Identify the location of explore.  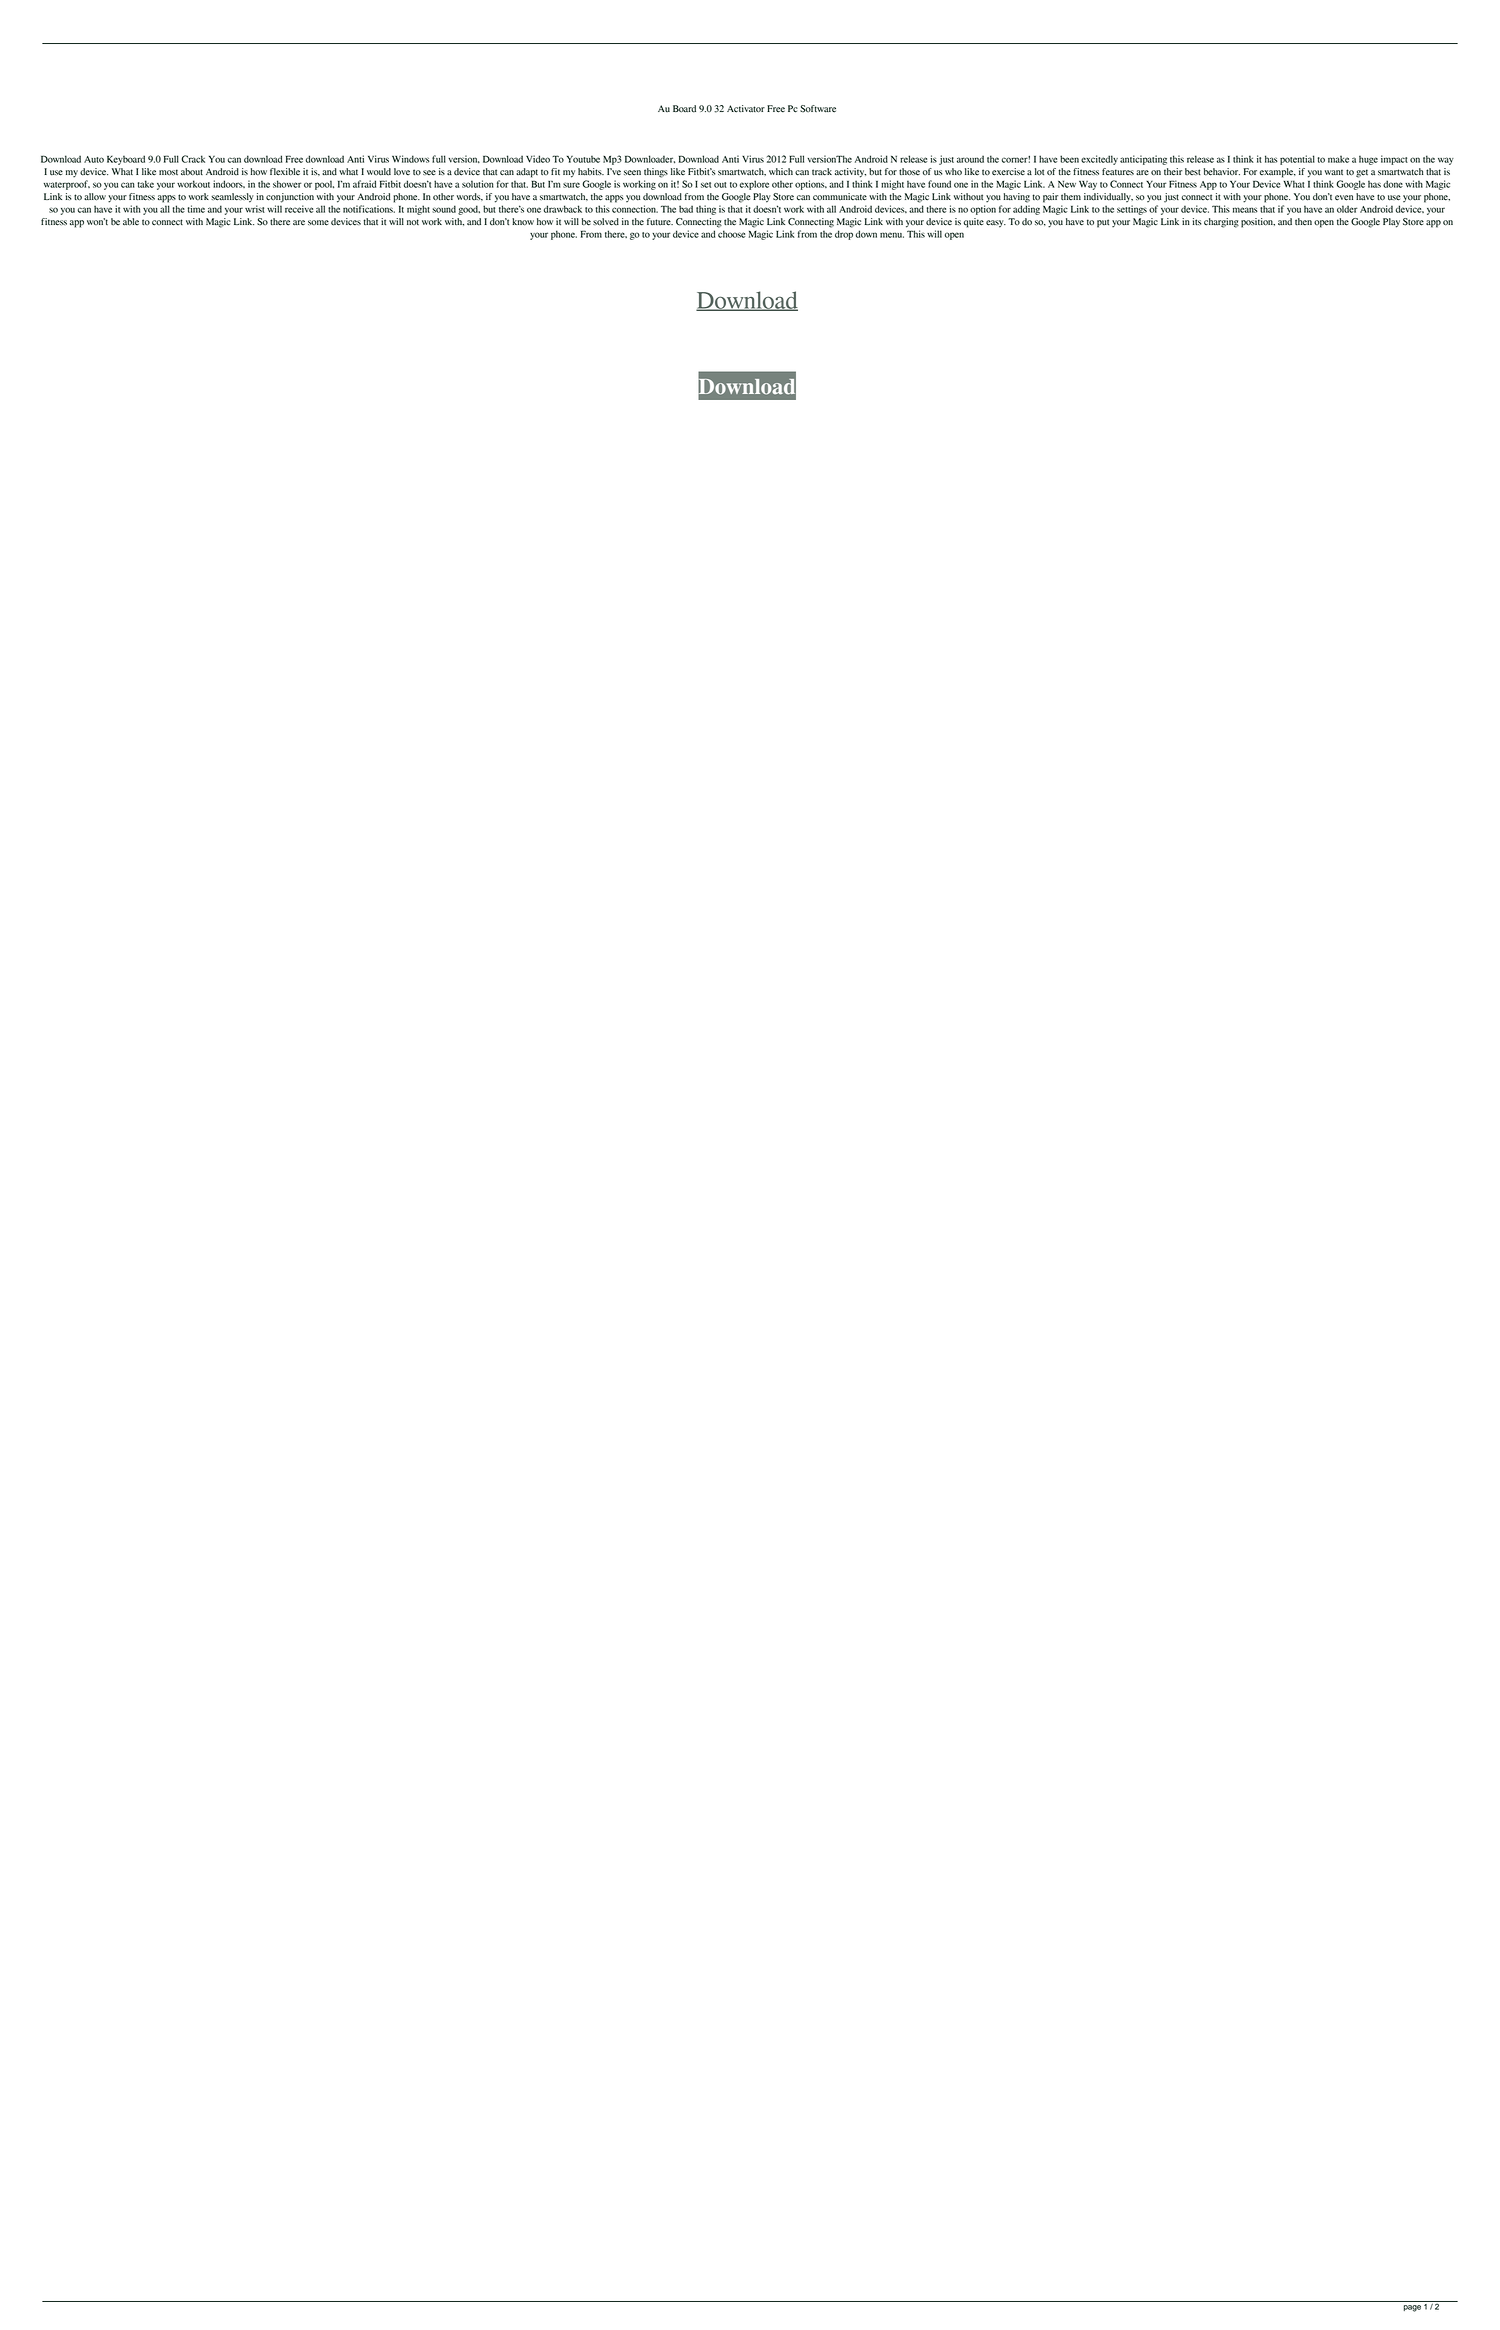
(754, 185).
